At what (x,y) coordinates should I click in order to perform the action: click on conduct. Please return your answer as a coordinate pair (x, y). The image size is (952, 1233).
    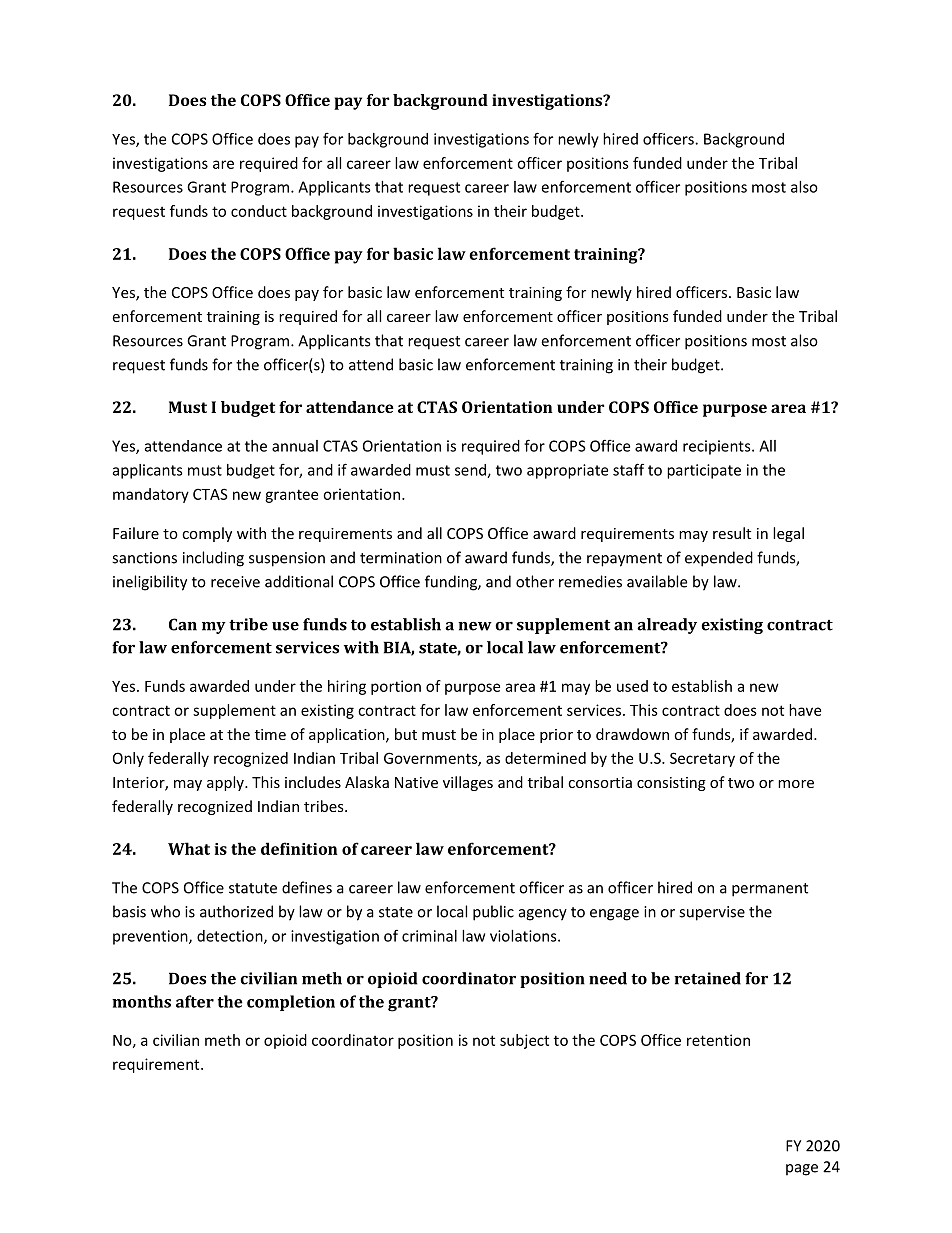
    Looking at the image, I should click on (259, 211).
